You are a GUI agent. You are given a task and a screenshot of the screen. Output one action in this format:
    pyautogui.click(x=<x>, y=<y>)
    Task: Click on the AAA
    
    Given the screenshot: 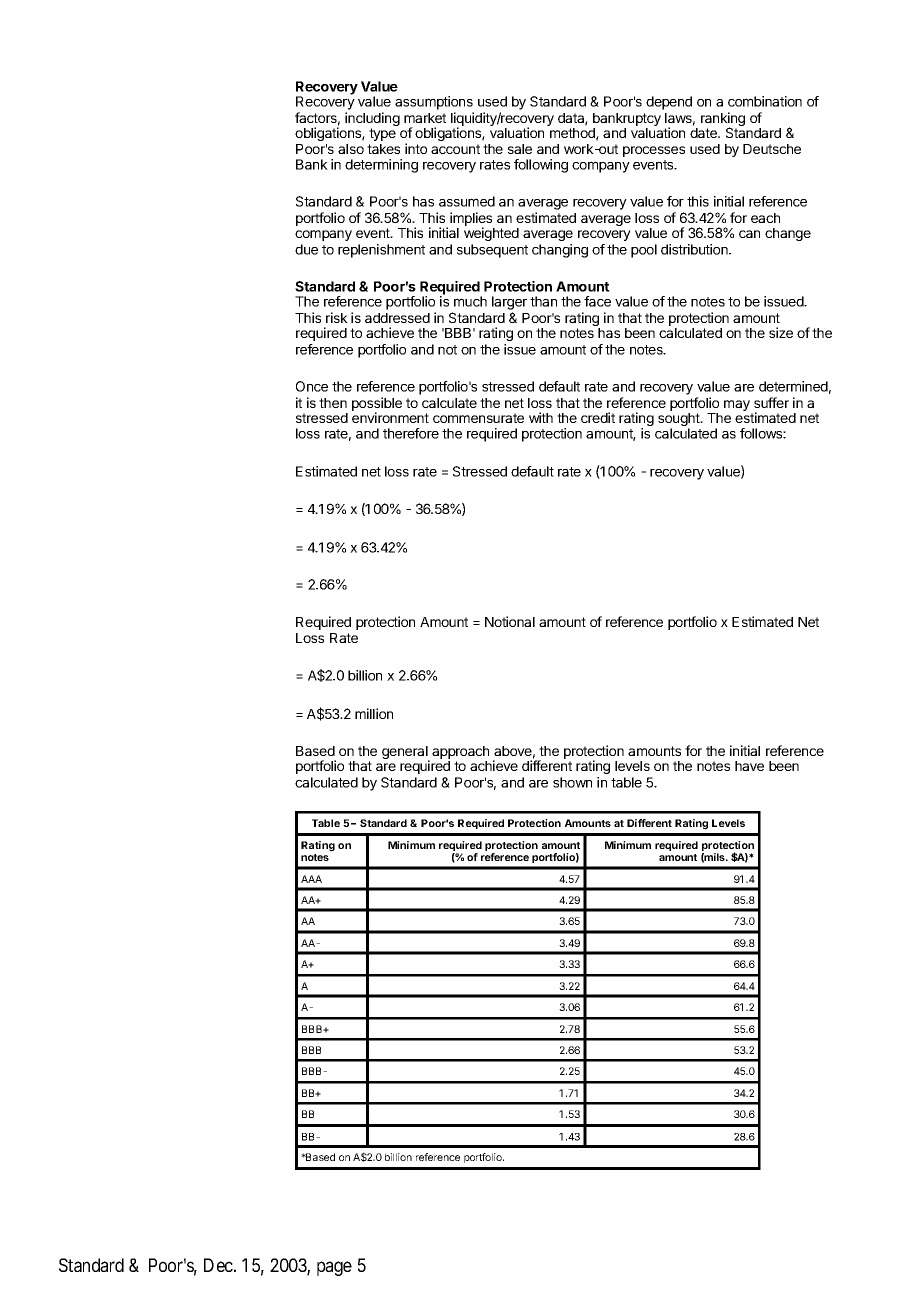 What is the action you would take?
    pyautogui.click(x=311, y=879)
